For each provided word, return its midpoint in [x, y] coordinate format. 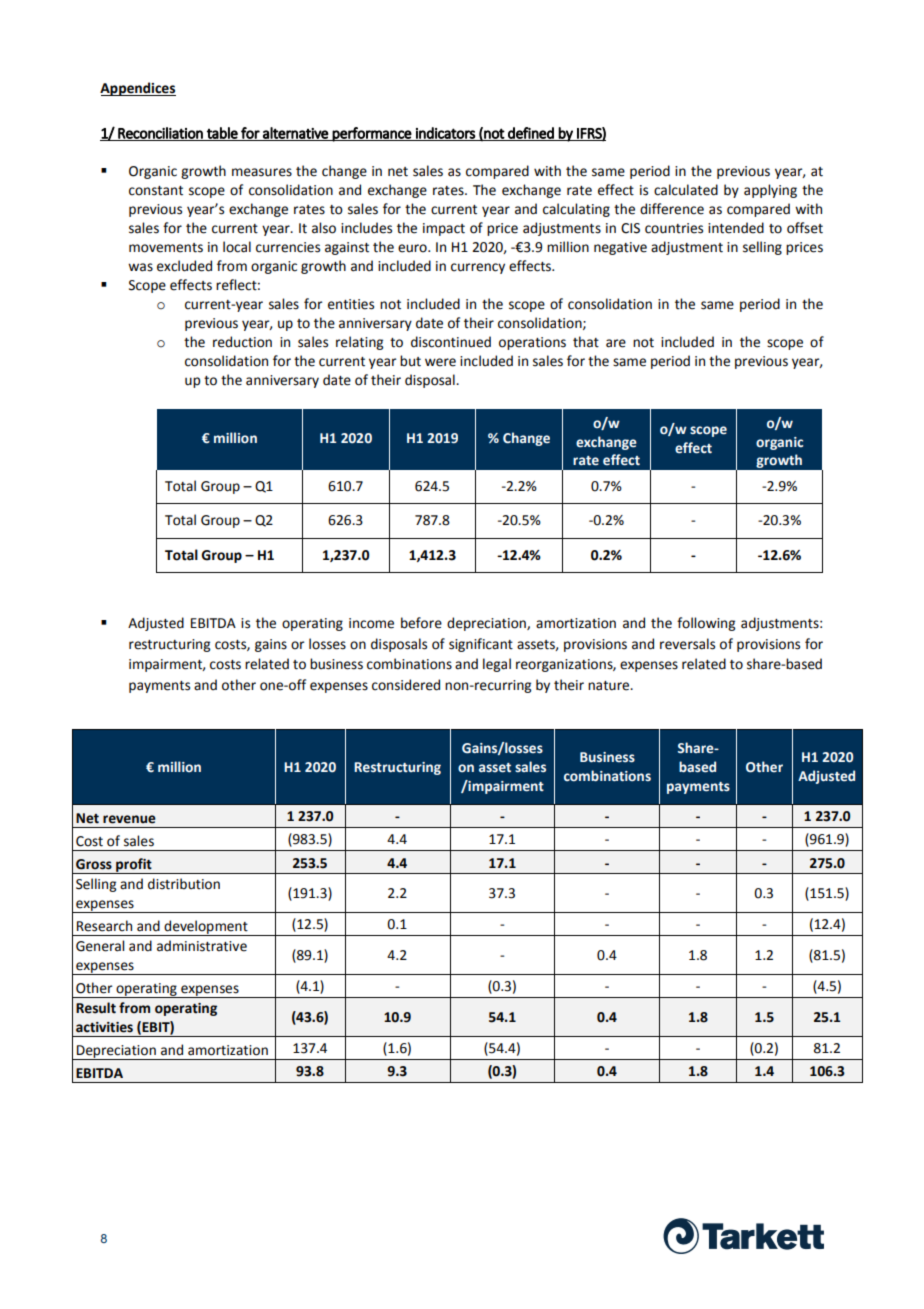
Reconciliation [160, 134]
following [706, 624]
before [421, 623]
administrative [202, 946]
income [371, 623]
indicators [445, 134]
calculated [686, 190]
